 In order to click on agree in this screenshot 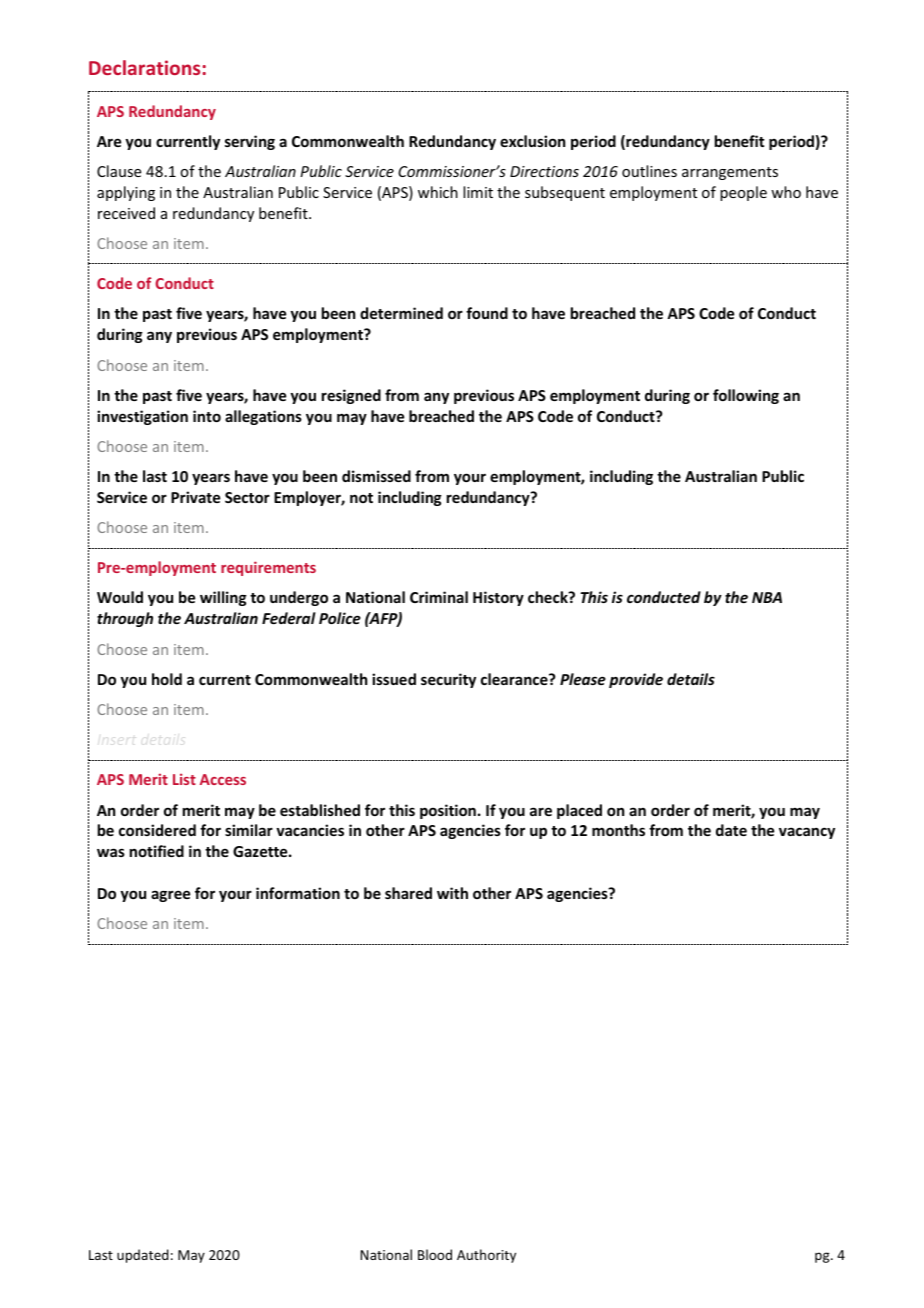, I will do `click(170, 896)`.
